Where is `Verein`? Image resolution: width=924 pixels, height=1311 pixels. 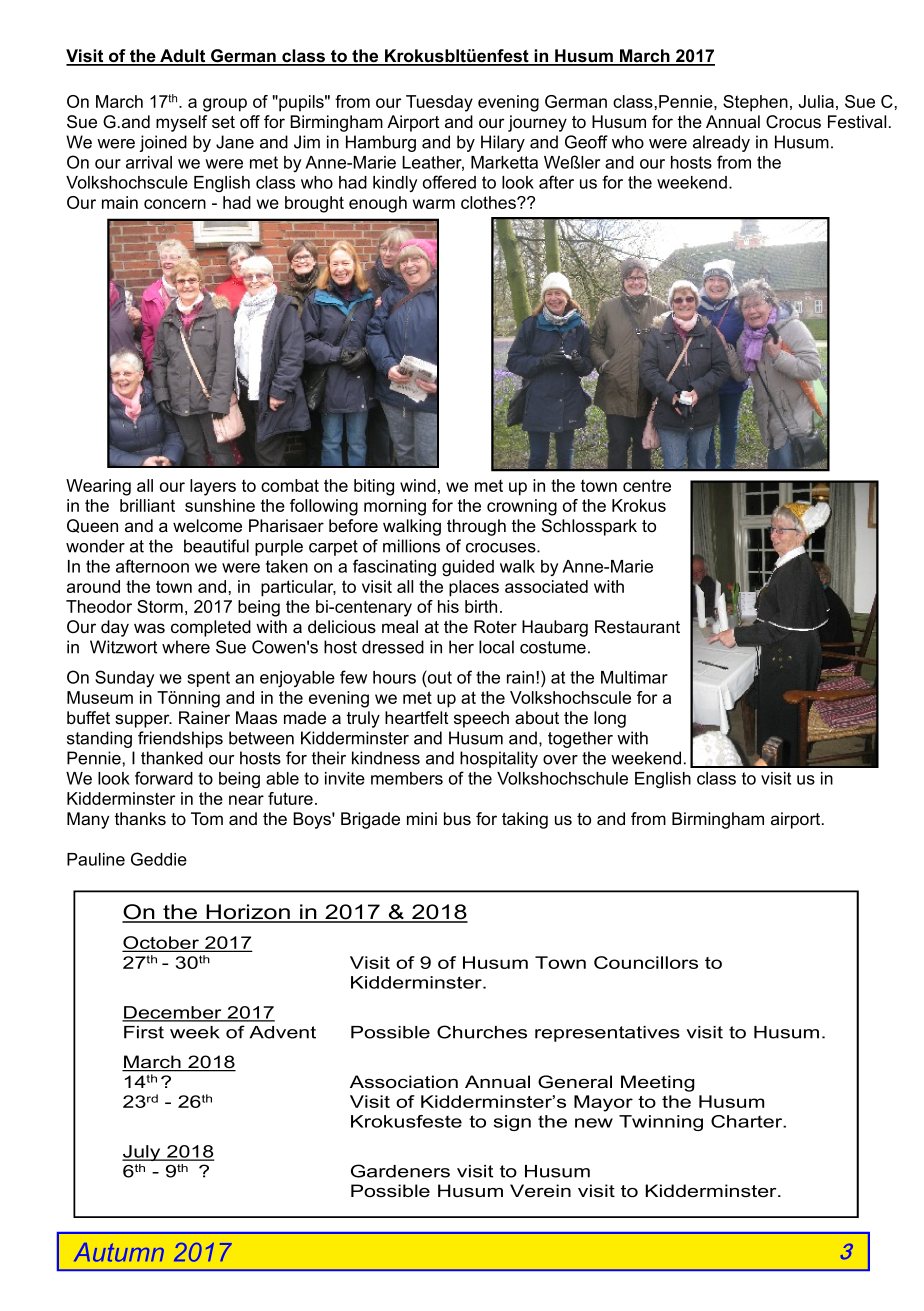
Verein is located at coordinates (540, 1191).
